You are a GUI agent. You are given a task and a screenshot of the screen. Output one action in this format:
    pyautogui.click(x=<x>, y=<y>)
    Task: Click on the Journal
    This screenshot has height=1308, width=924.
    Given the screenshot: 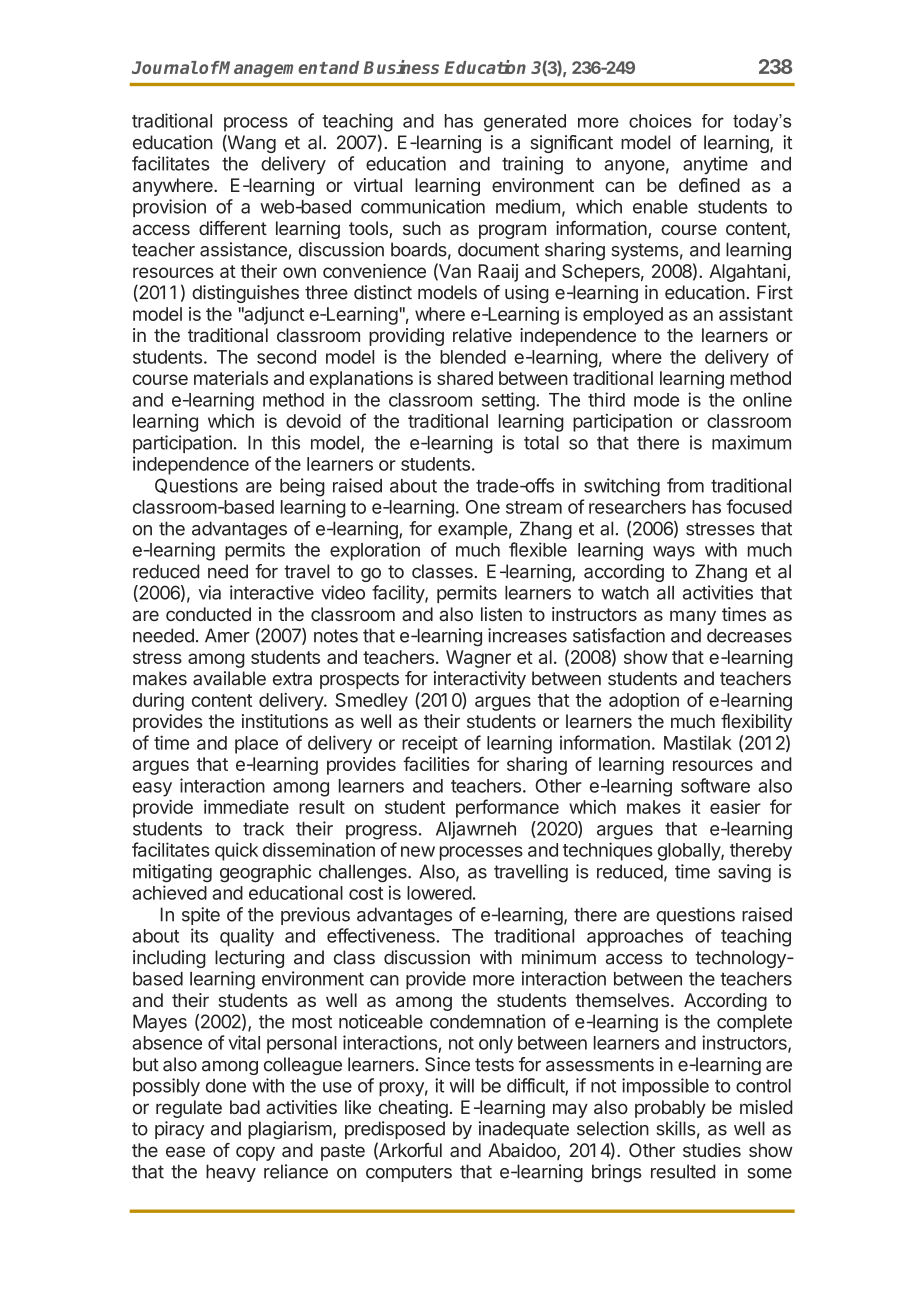 What is the action you would take?
    pyautogui.click(x=165, y=67)
